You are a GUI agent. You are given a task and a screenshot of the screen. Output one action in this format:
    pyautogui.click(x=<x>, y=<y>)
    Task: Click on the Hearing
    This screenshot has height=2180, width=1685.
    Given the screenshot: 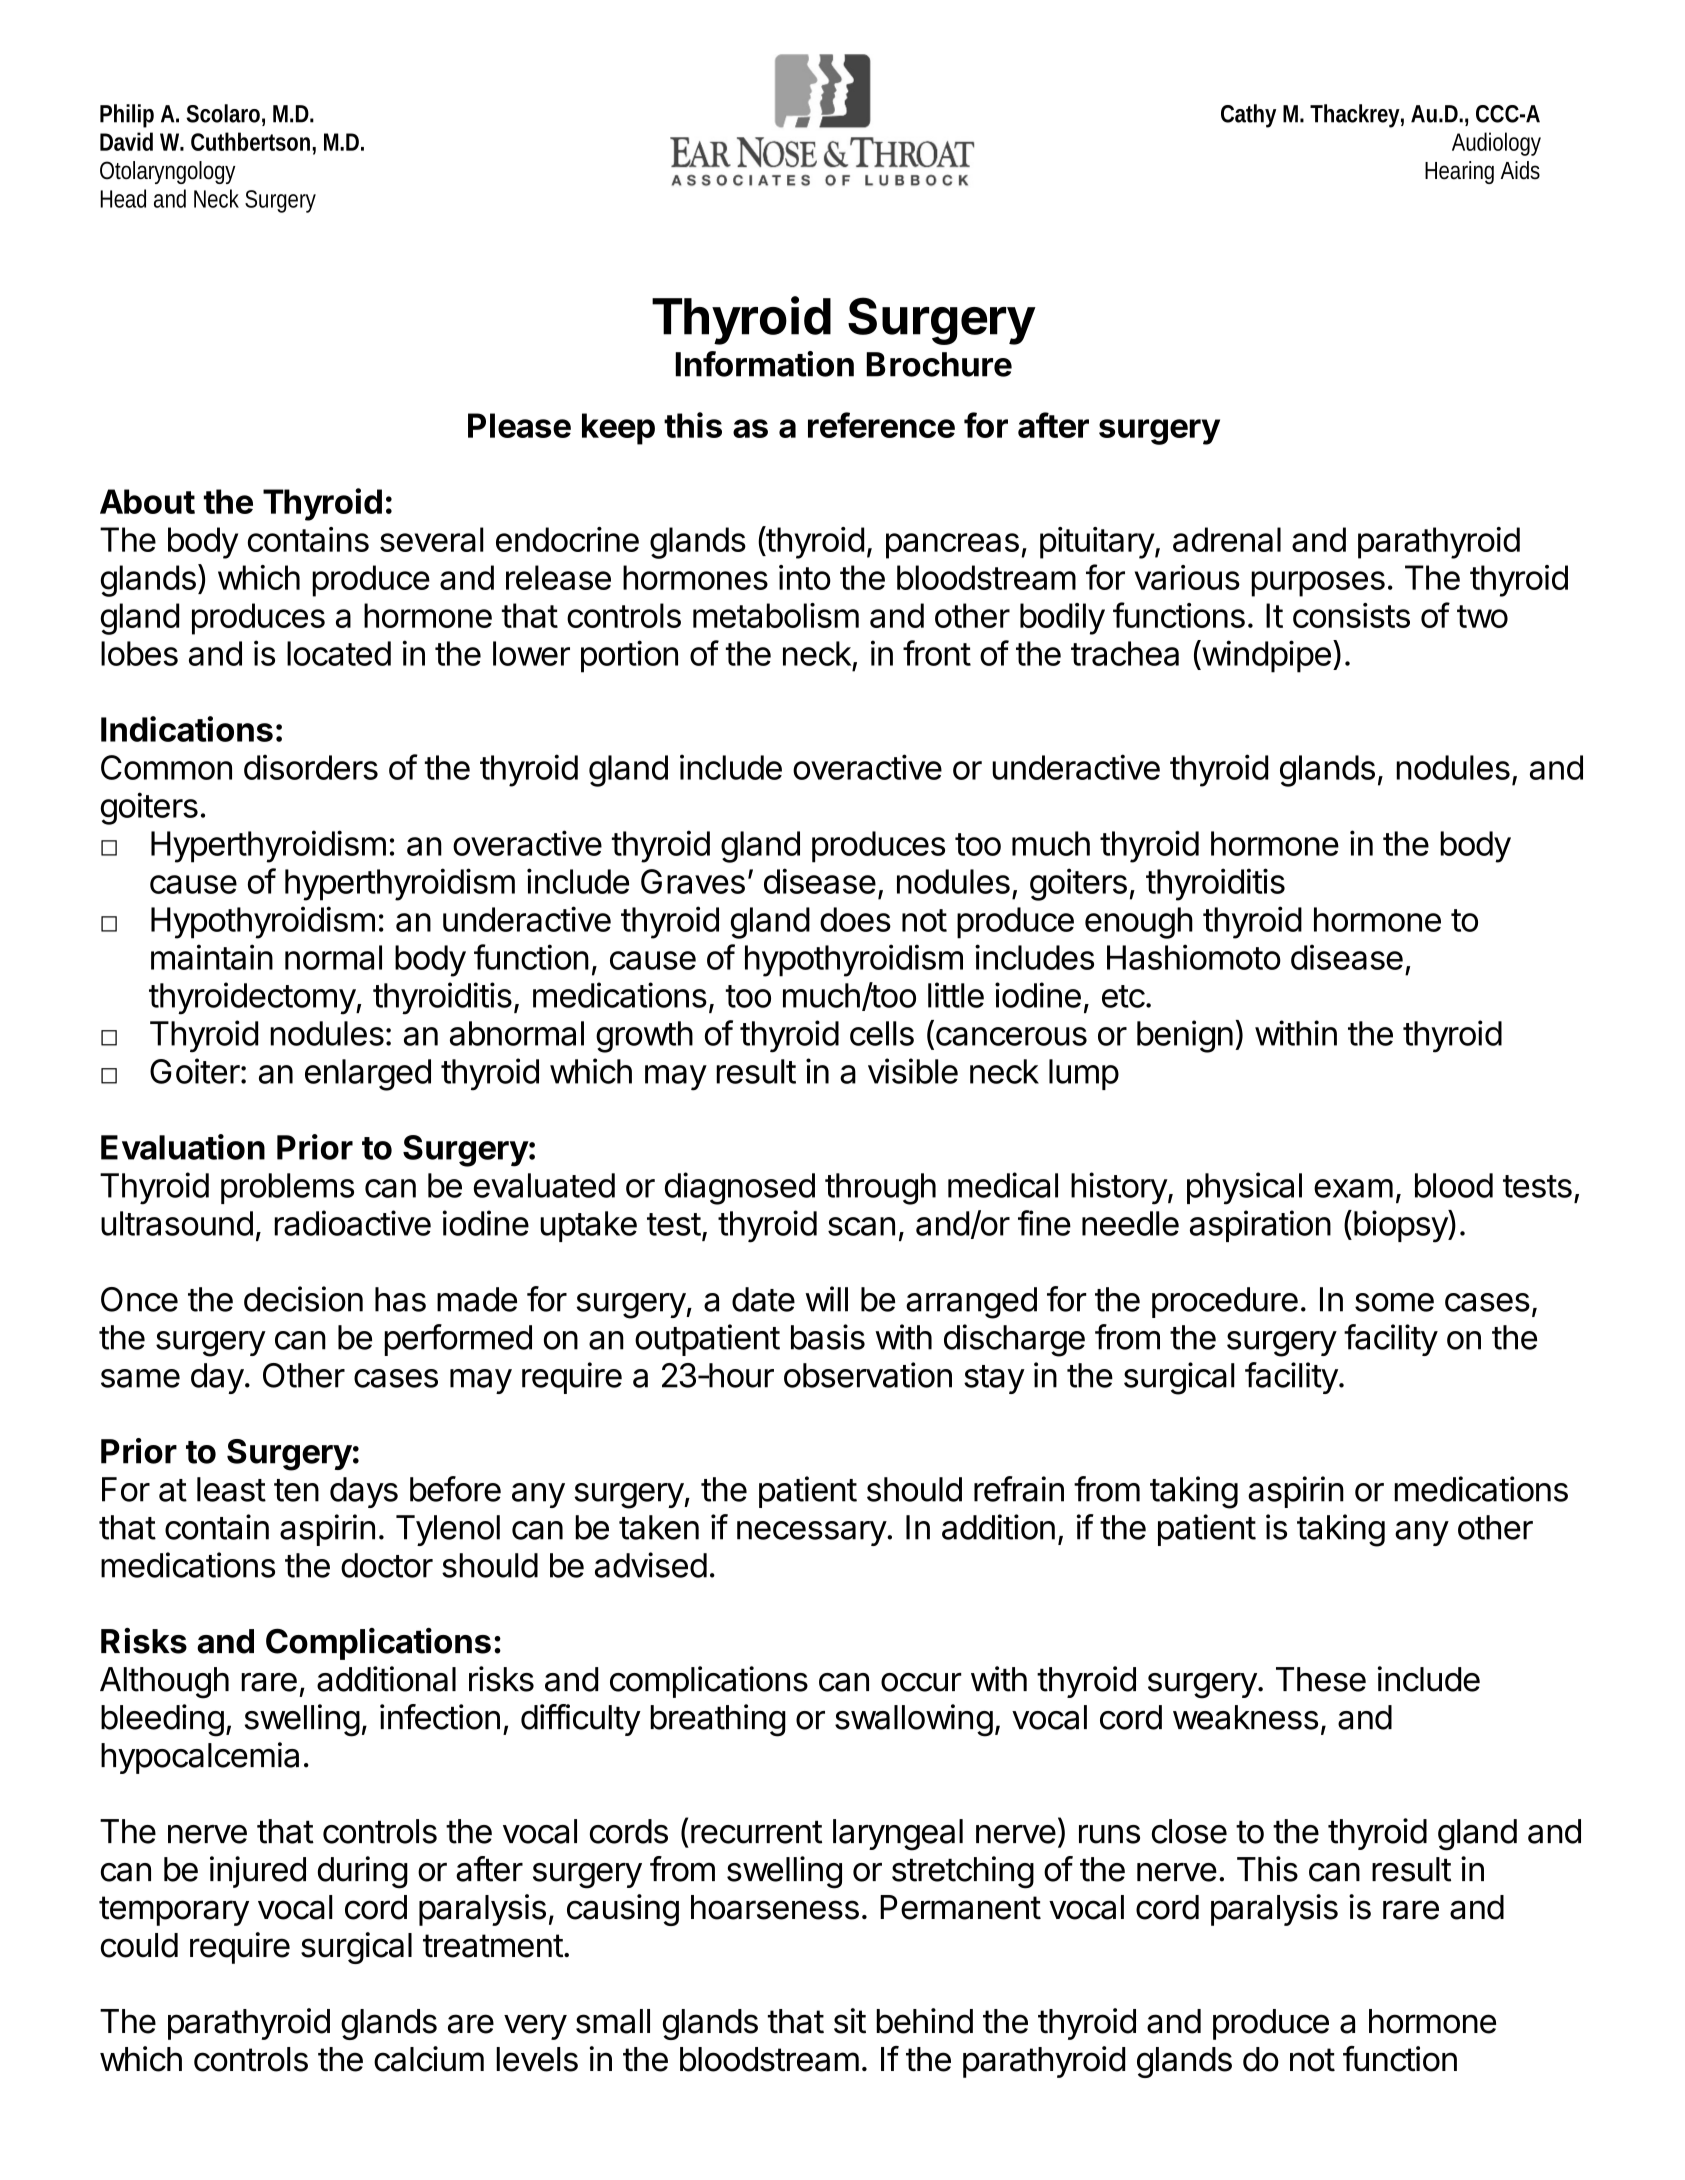 What is the action you would take?
    pyautogui.click(x=1459, y=172)
